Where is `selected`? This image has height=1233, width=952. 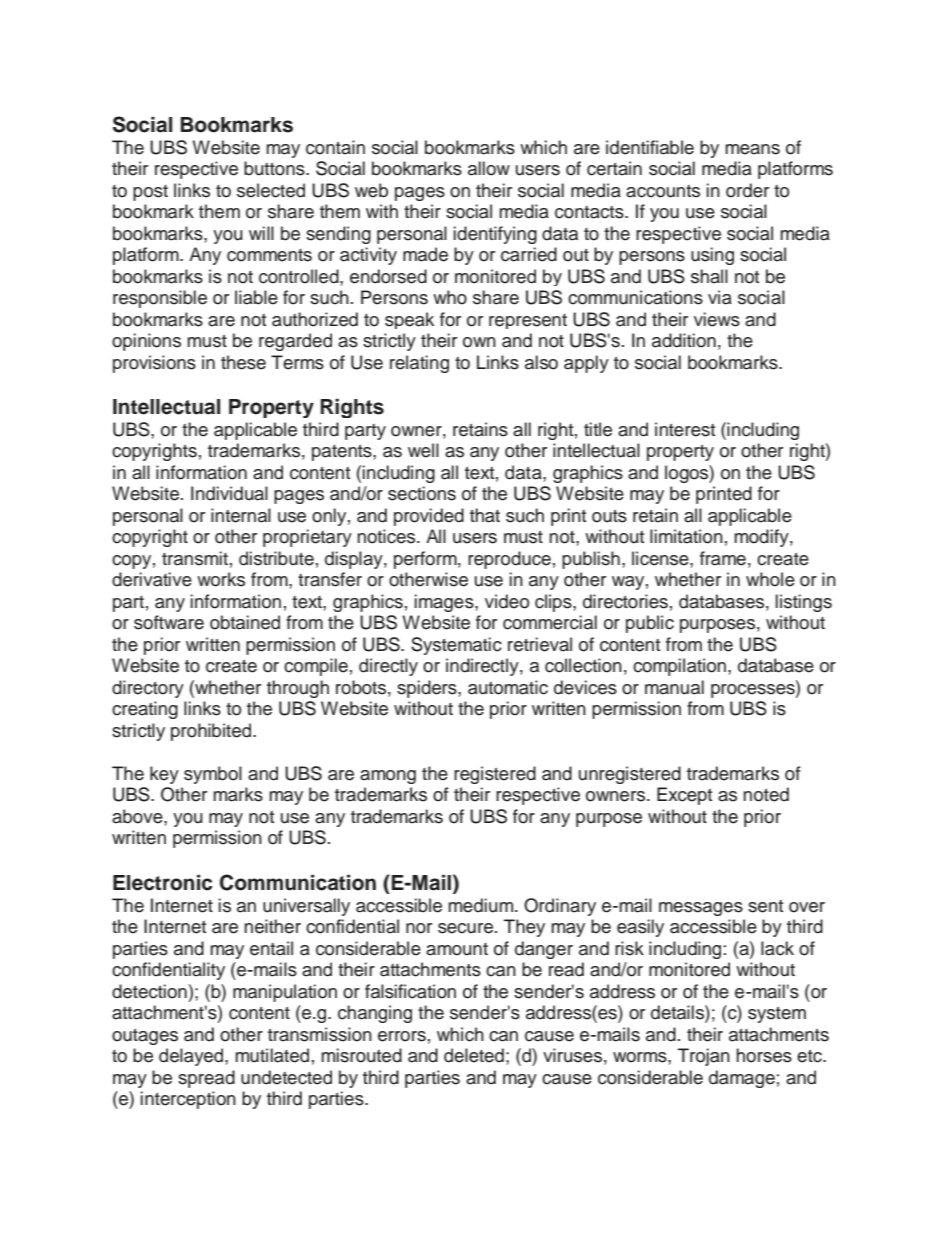
selected is located at coordinates (271, 190).
